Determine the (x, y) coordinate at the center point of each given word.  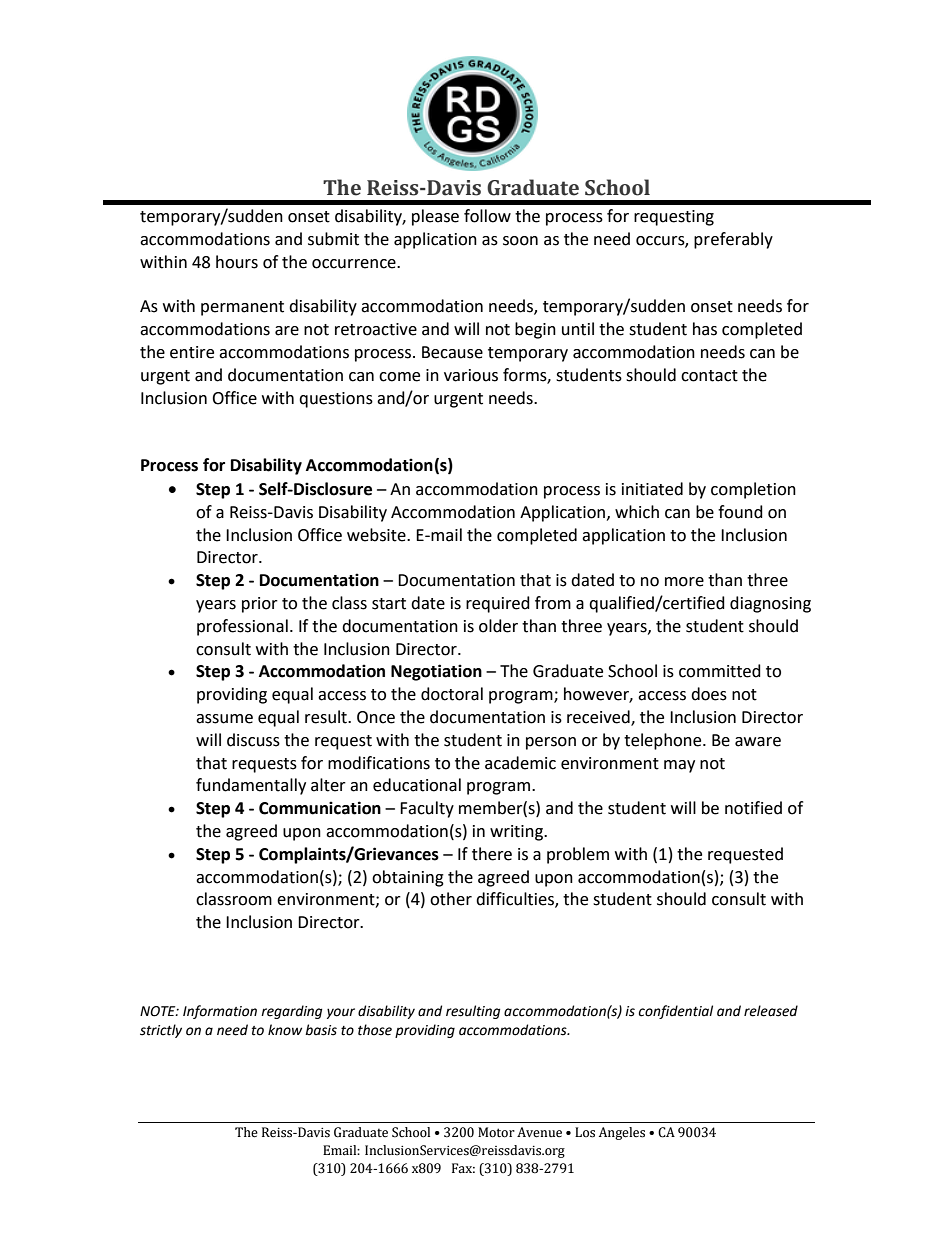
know (285, 1030)
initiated (652, 489)
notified (753, 808)
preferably (733, 240)
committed (720, 671)
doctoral (452, 694)
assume (224, 719)
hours (237, 262)
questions (336, 400)
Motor (496, 1132)
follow (487, 216)
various (471, 375)
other (451, 899)
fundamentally (251, 786)
